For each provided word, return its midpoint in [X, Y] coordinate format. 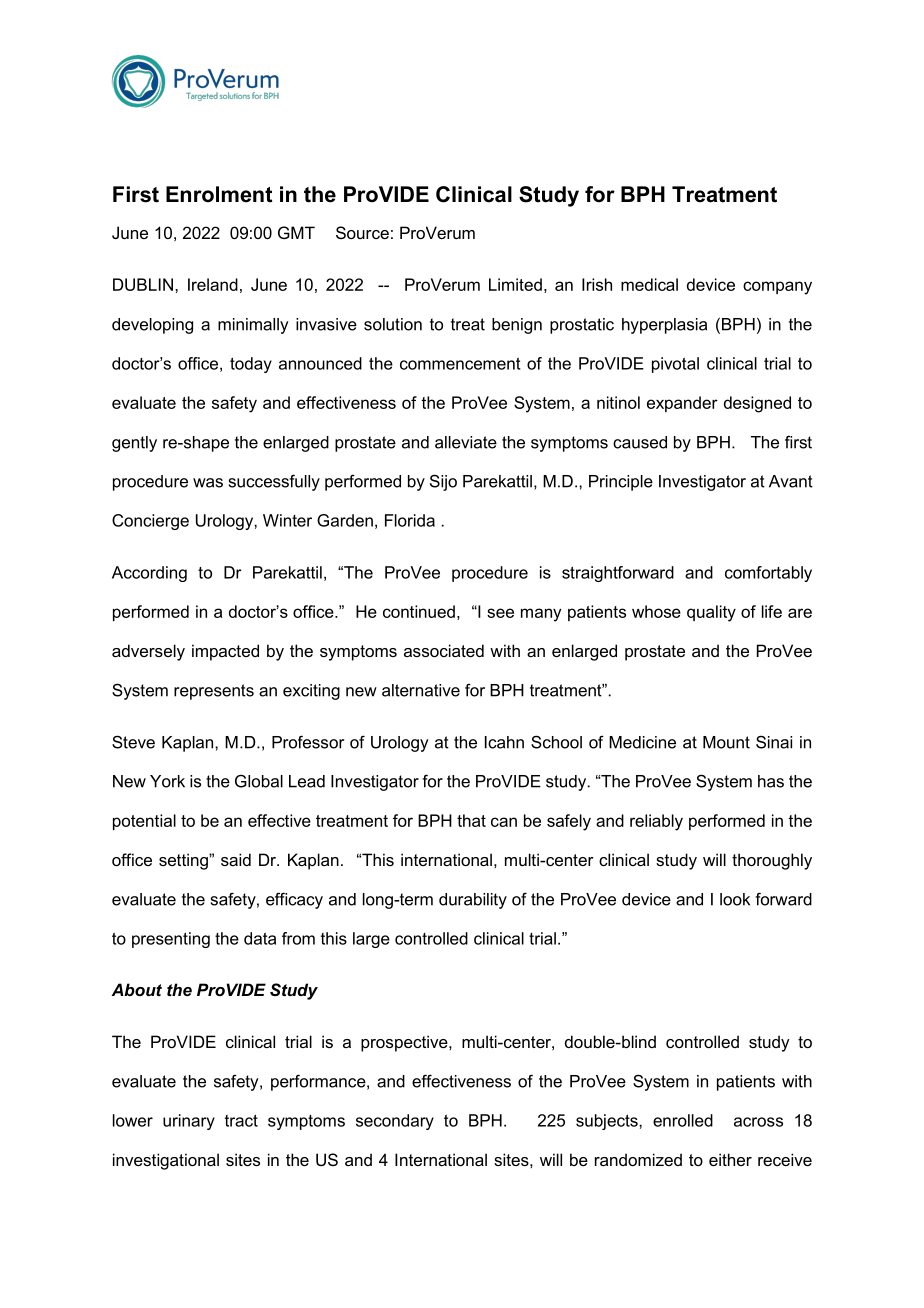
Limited [515, 284]
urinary [189, 1122]
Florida [410, 520]
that [471, 820]
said [236, 859]
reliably [656, 822]
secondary [395, 1122]
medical [649, 284]
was [208, 483]
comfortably [768, 574]
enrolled [683, 1120]
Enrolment [219, 194]
